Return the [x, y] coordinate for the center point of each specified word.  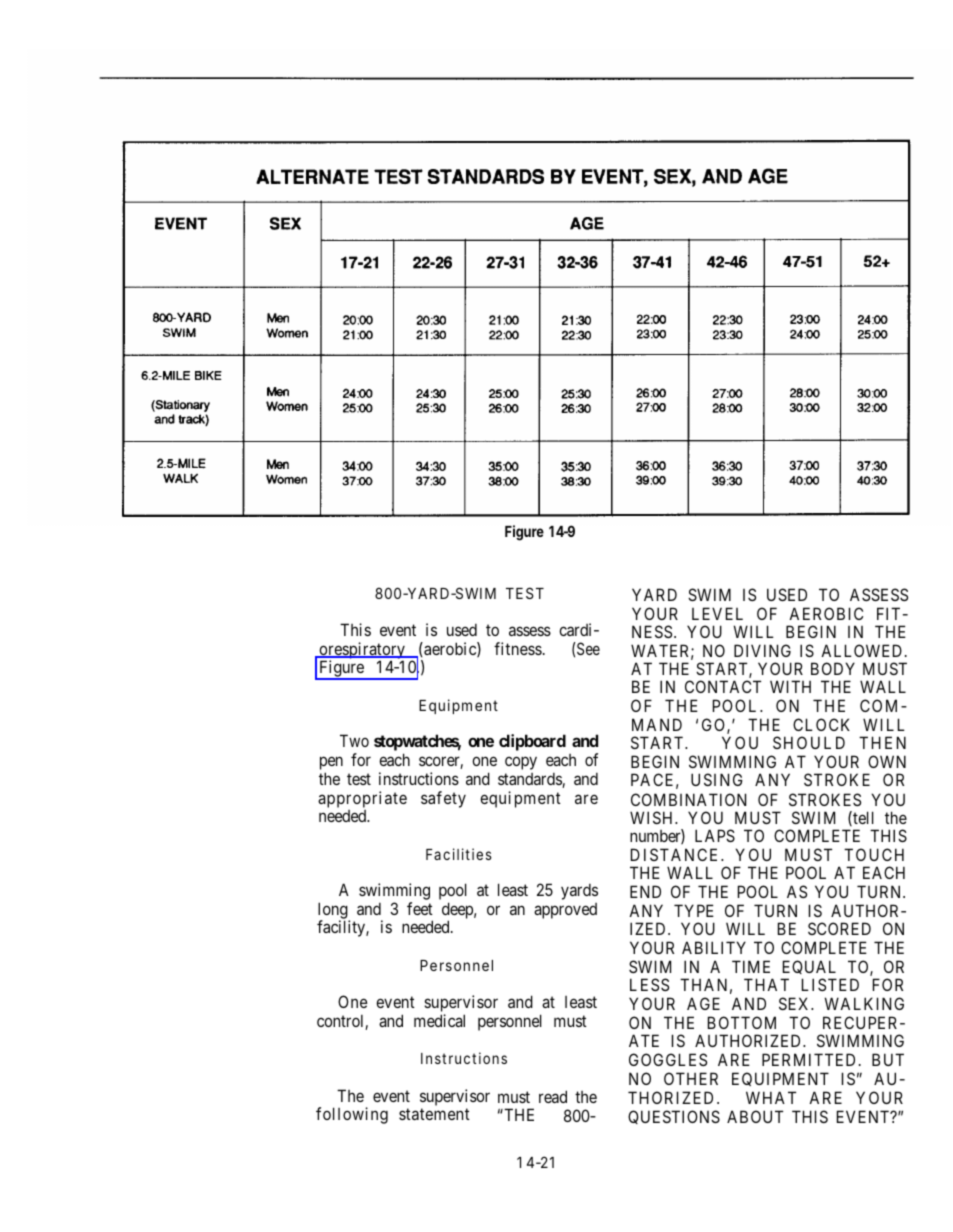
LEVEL [717, 613]
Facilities [459, 854]
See [588, 648]
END [645, 891]
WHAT [771, 1097]
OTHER [691, 1078]
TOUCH [874, 854]
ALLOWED [863, 650]
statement [434, 1114]
